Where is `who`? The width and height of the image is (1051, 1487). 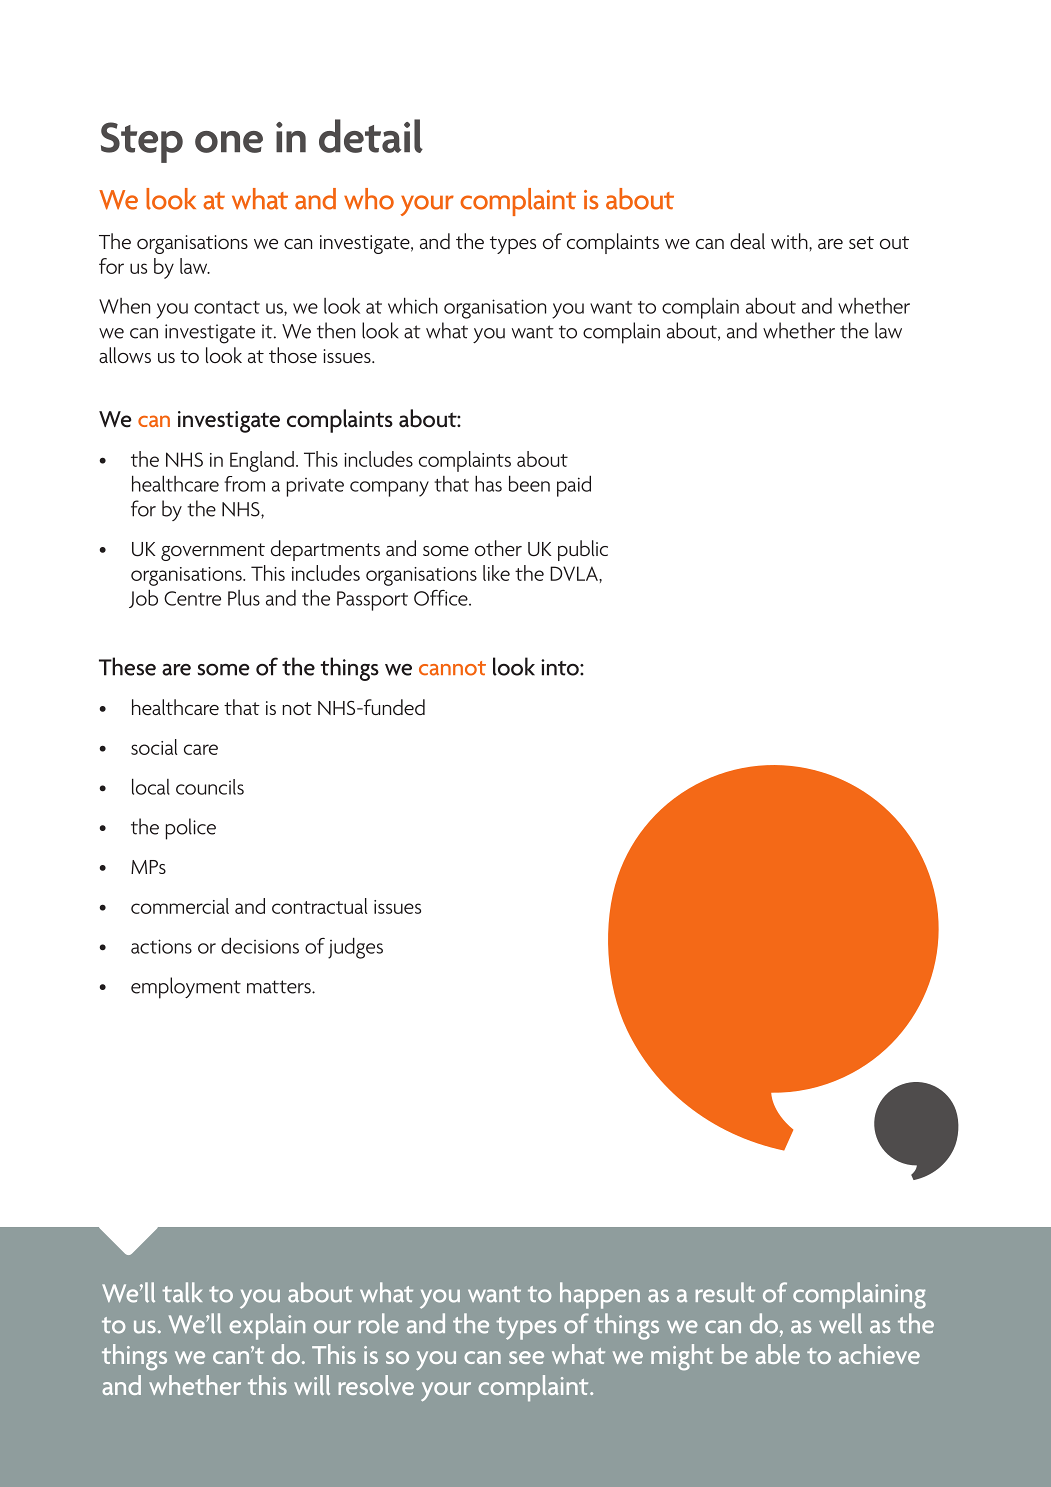 who is located at coordinates (369, 199).
